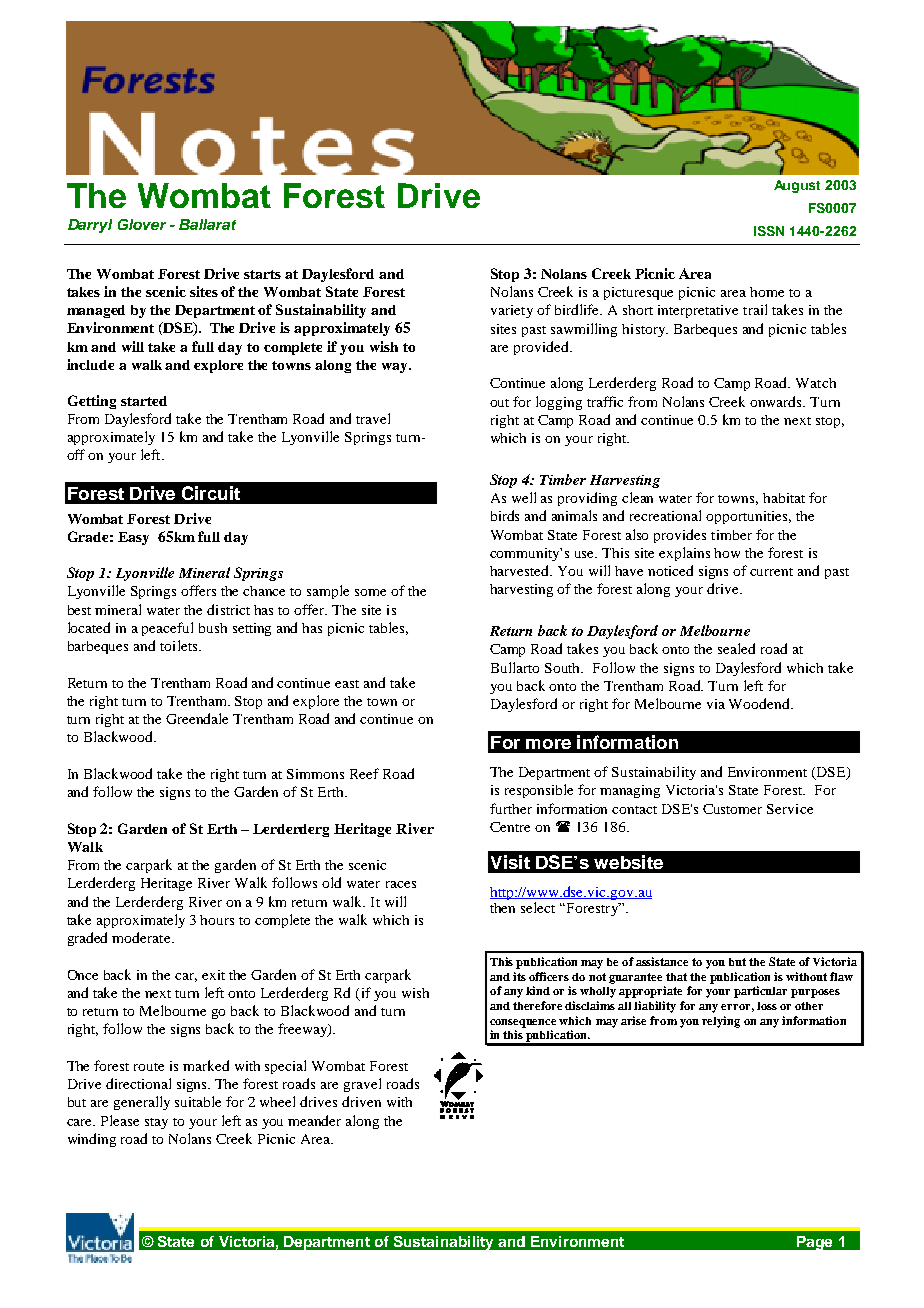 The height and width of the page is (1308, 924). I want to click on particular, so click(760, 992).
